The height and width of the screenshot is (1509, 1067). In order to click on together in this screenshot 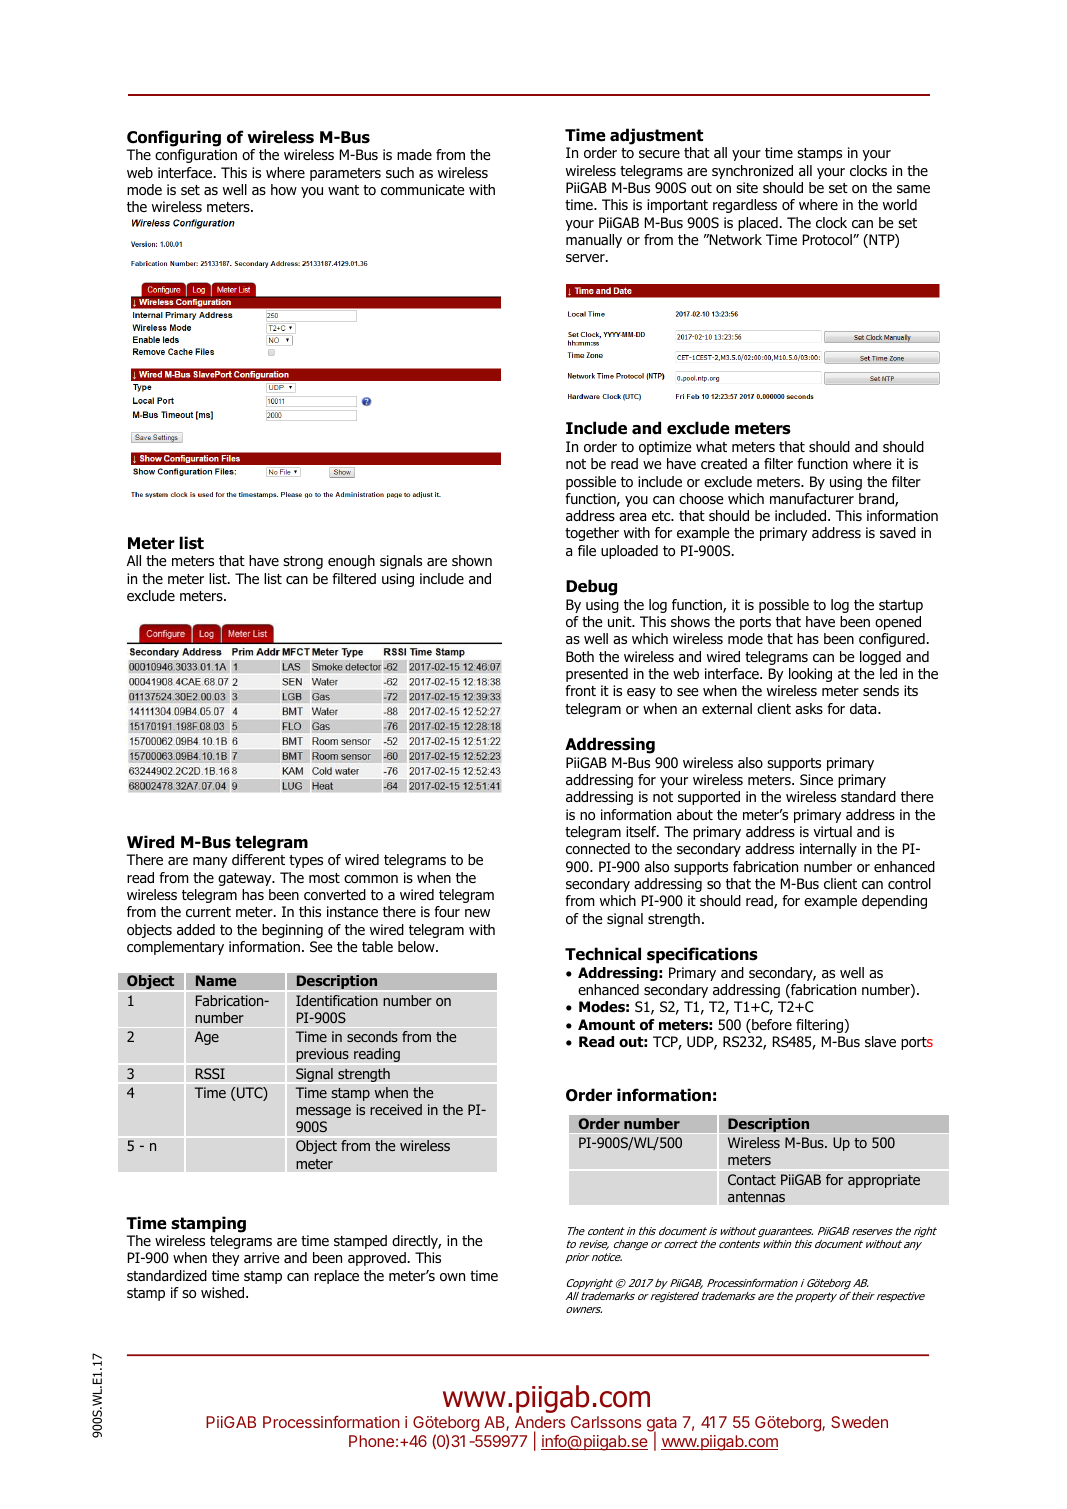, I will do `click(592, 534)`.
